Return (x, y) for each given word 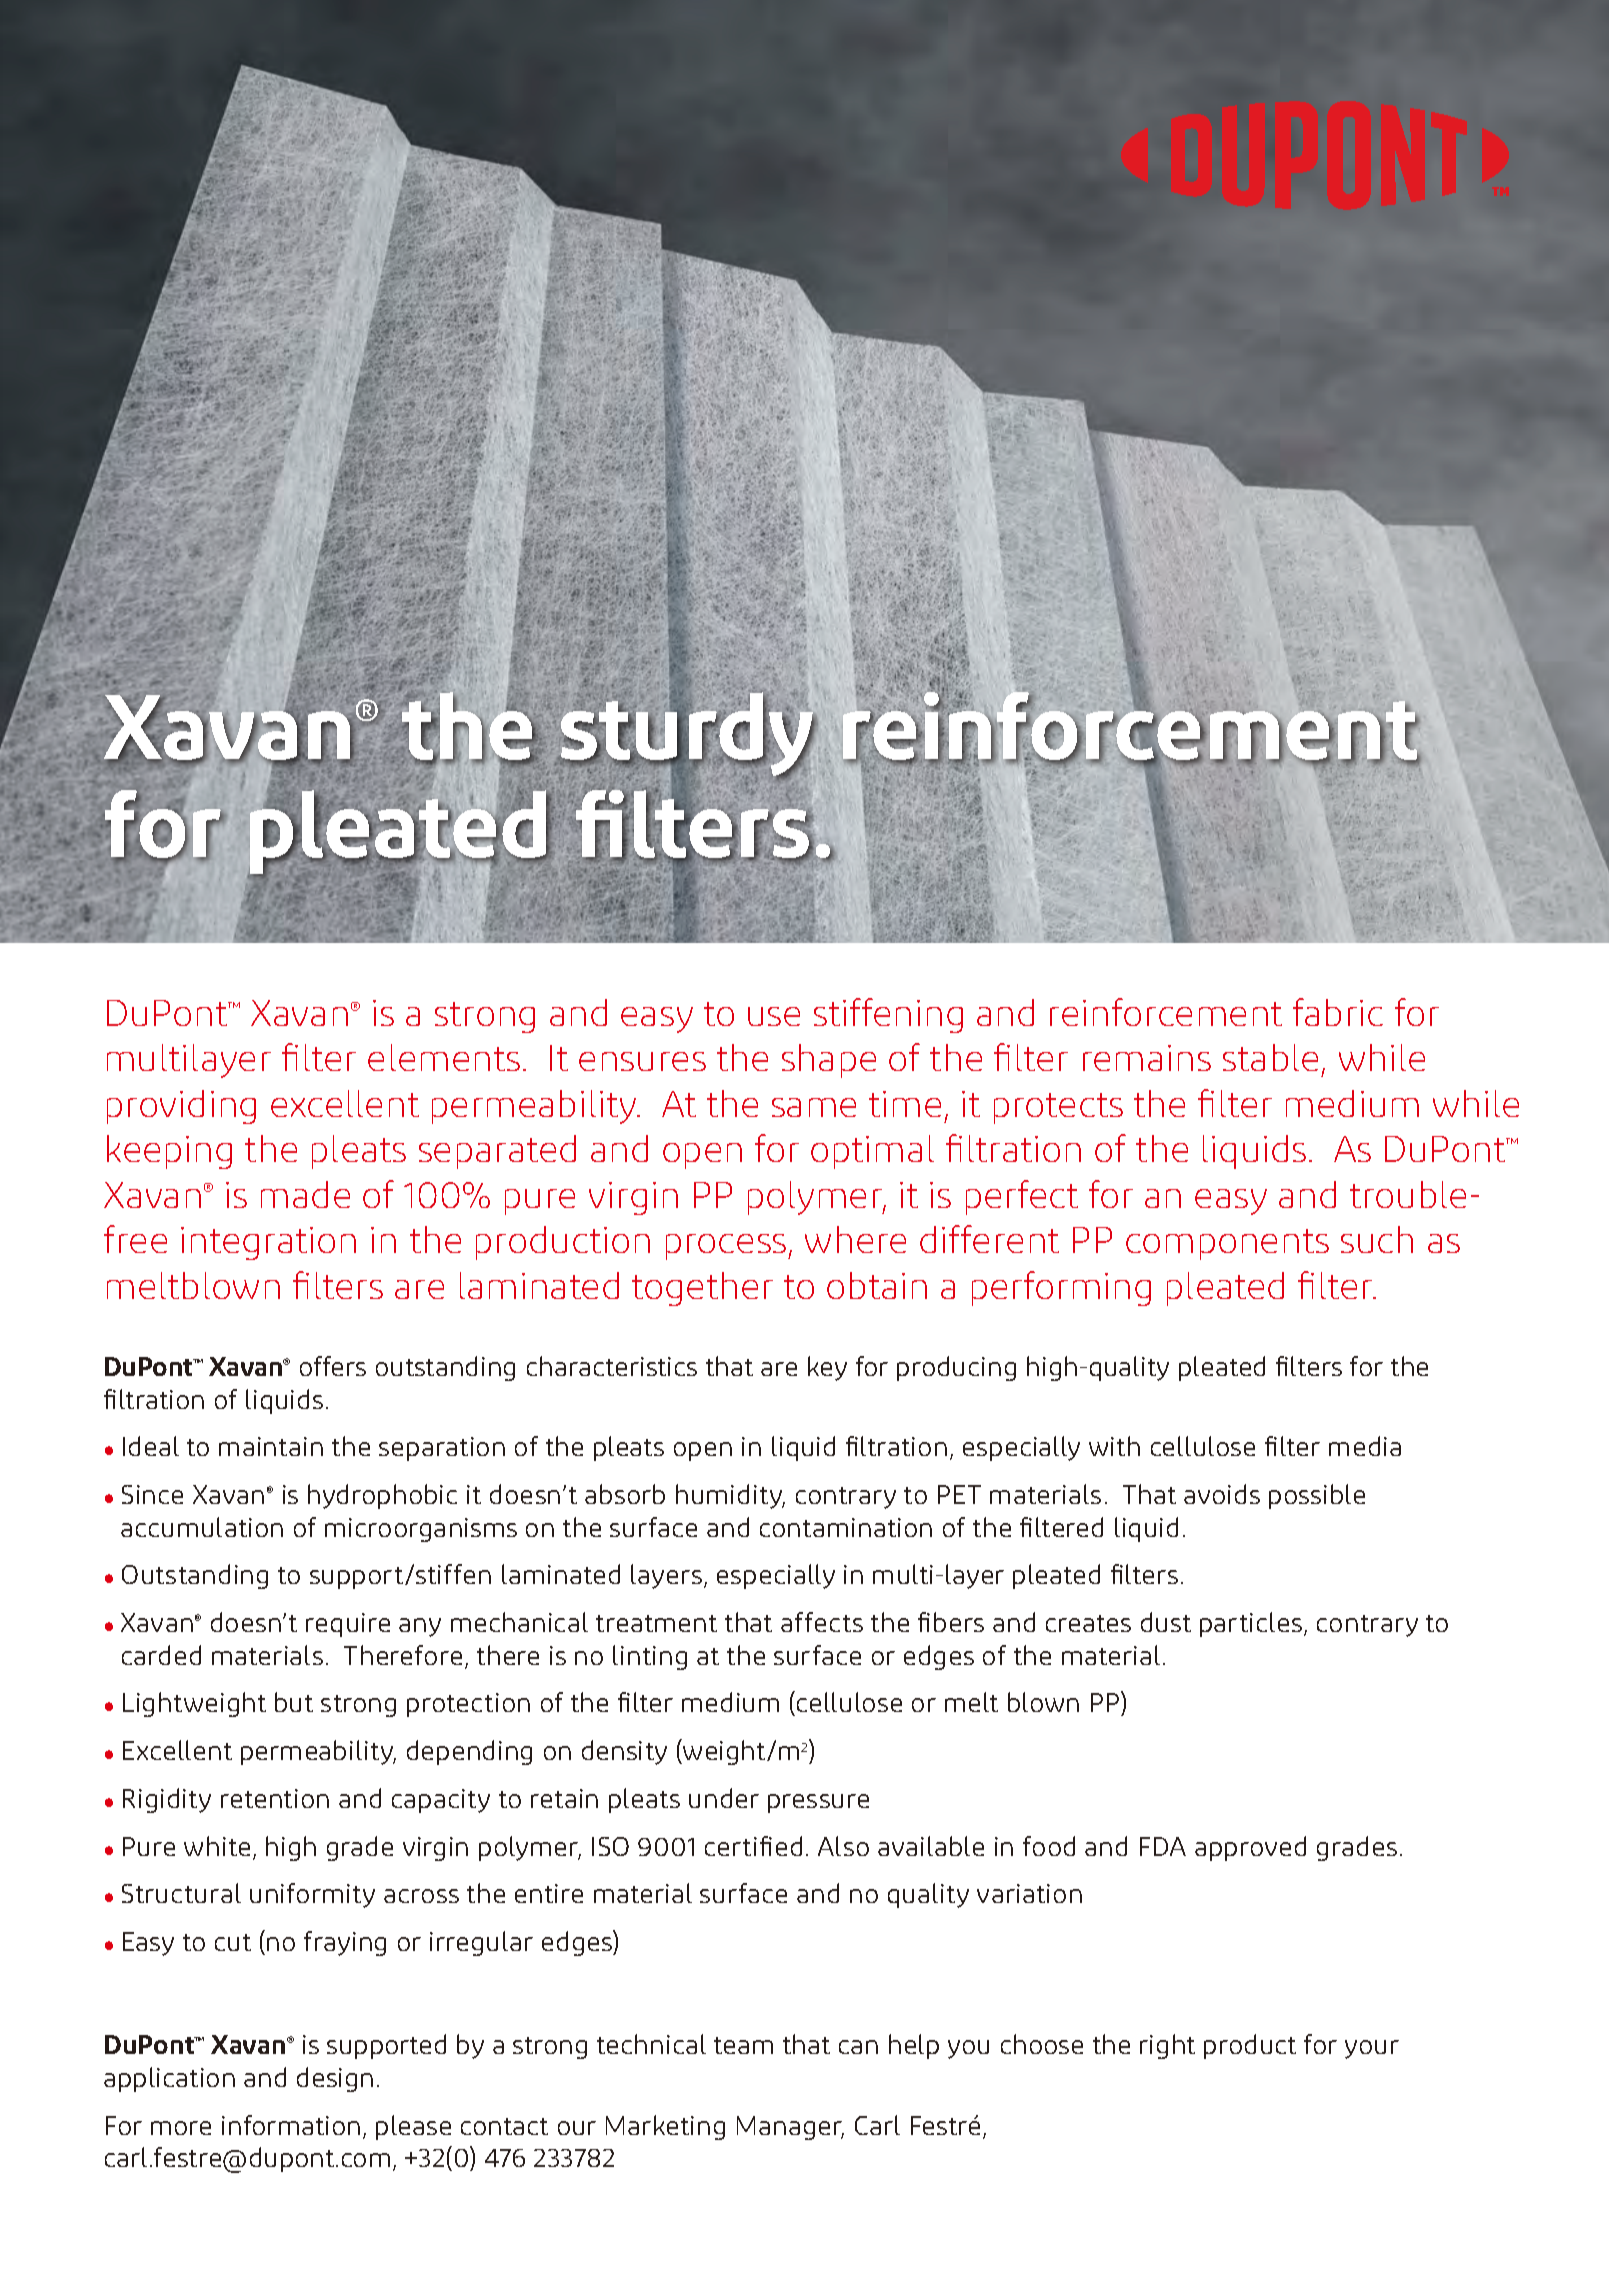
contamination (846, 1527)
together (702, 1289)
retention (275, 1798)
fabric (1338, 1012)
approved (1250, 1848)
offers (333, 1366)
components (1227, 1244)
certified (753, 1846)
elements (444, 1057)
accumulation (202, 1527)
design (335, 2079)
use (774, 1016)
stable (1270, 1057)
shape (829, 1061)
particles (1251, 1624)
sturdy (687, 735)
